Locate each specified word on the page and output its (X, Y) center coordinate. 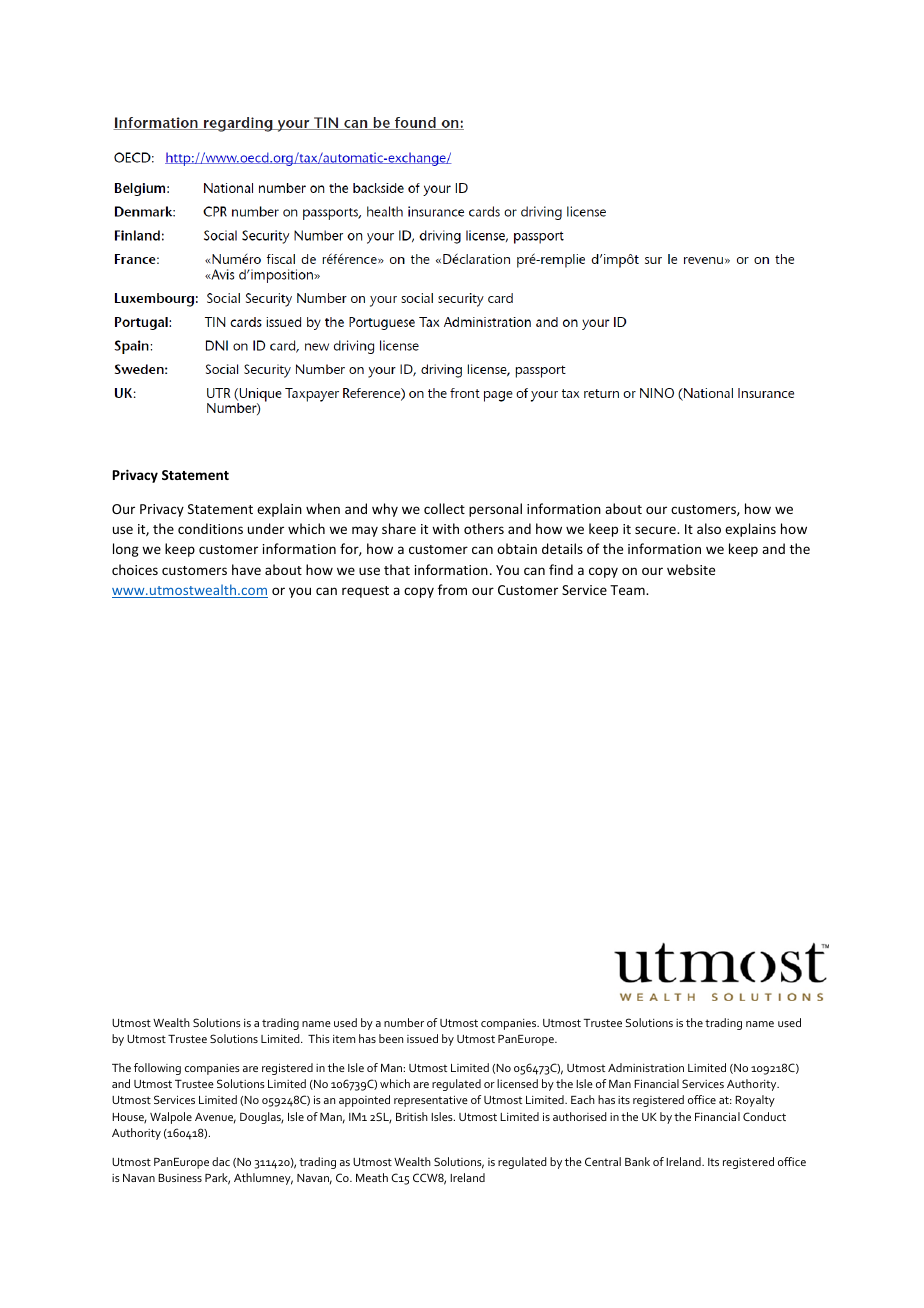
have (246, 569)
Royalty (755, 1101)
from (452, 589)
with (445, 528)
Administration (646, 1067)
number (404, 1022)
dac (221, 1161)
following (157, 1069)
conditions (210, 528)
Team (628, 590)
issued (422, 1038)
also (709, 528)
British (412, 1116)
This (319, 1038)
